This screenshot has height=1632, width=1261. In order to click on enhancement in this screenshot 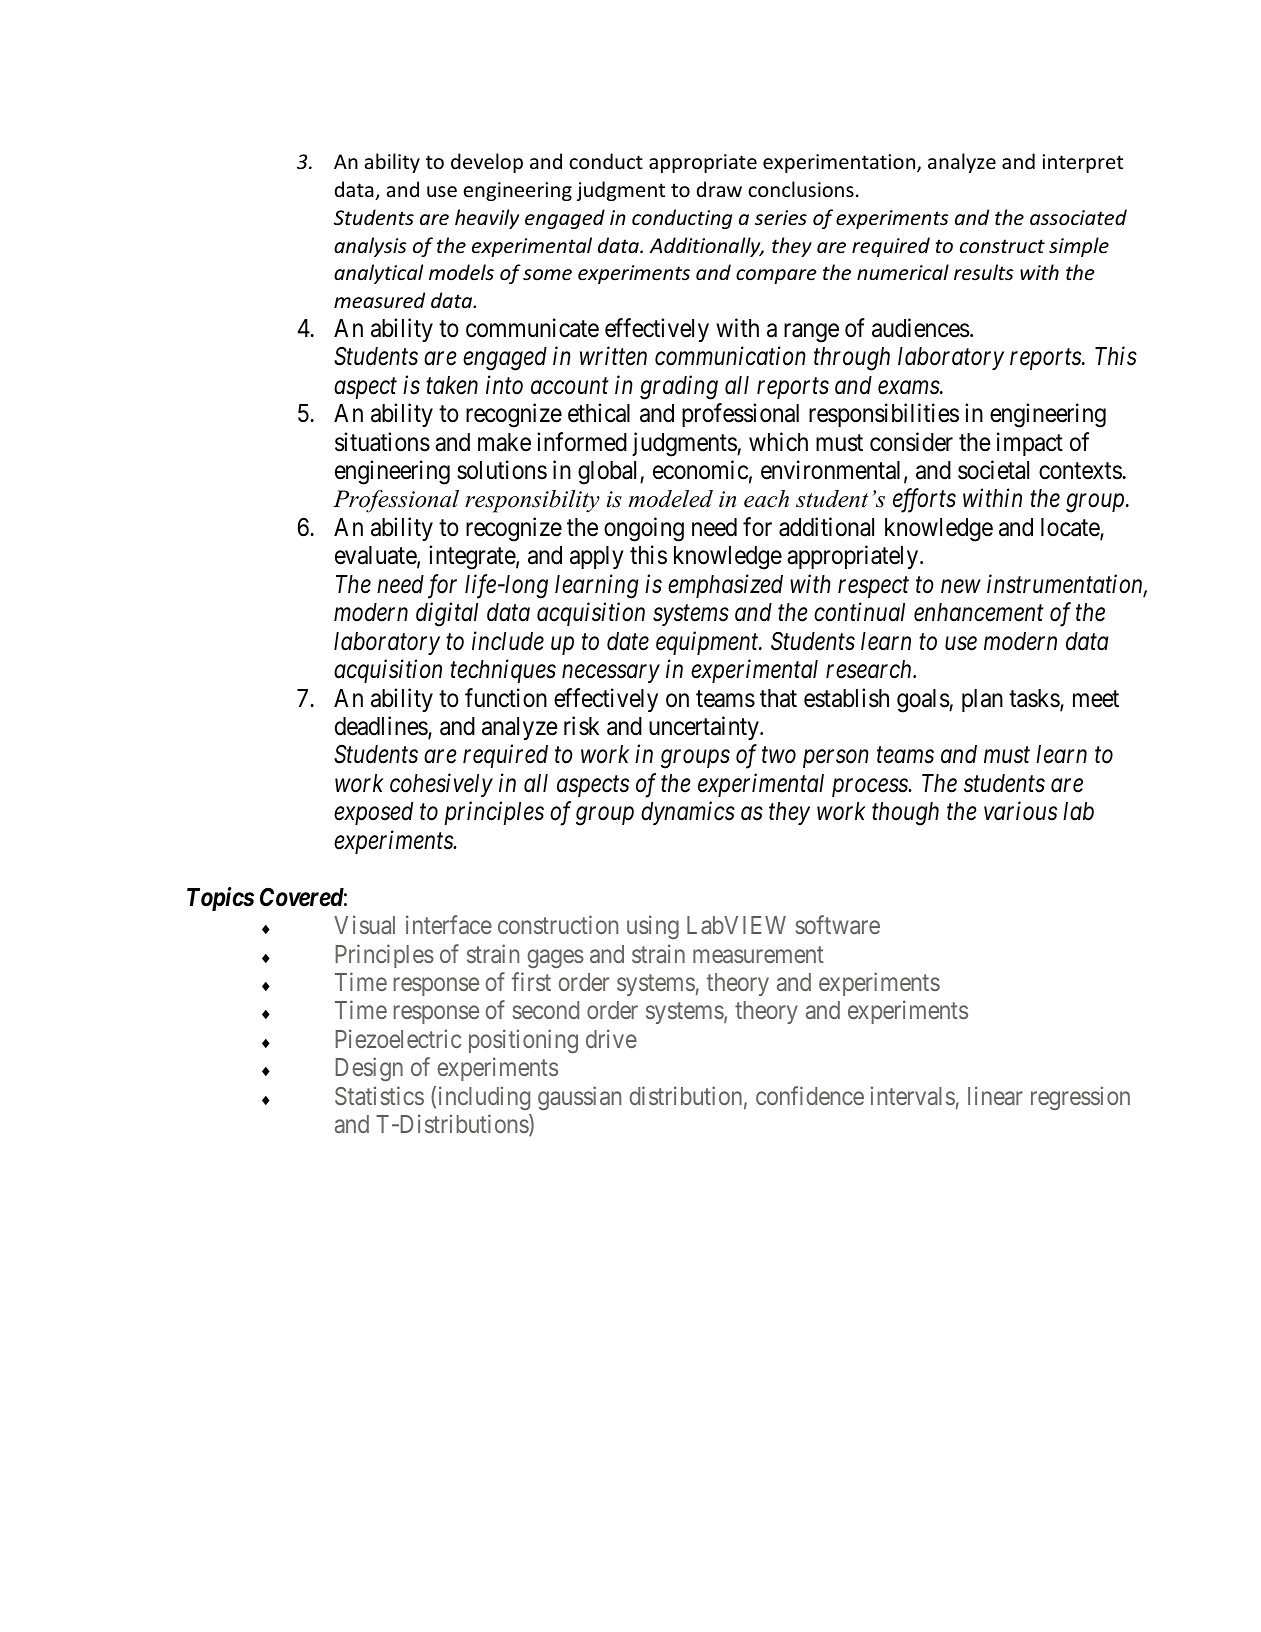, I will do `click(979, 612)`.
